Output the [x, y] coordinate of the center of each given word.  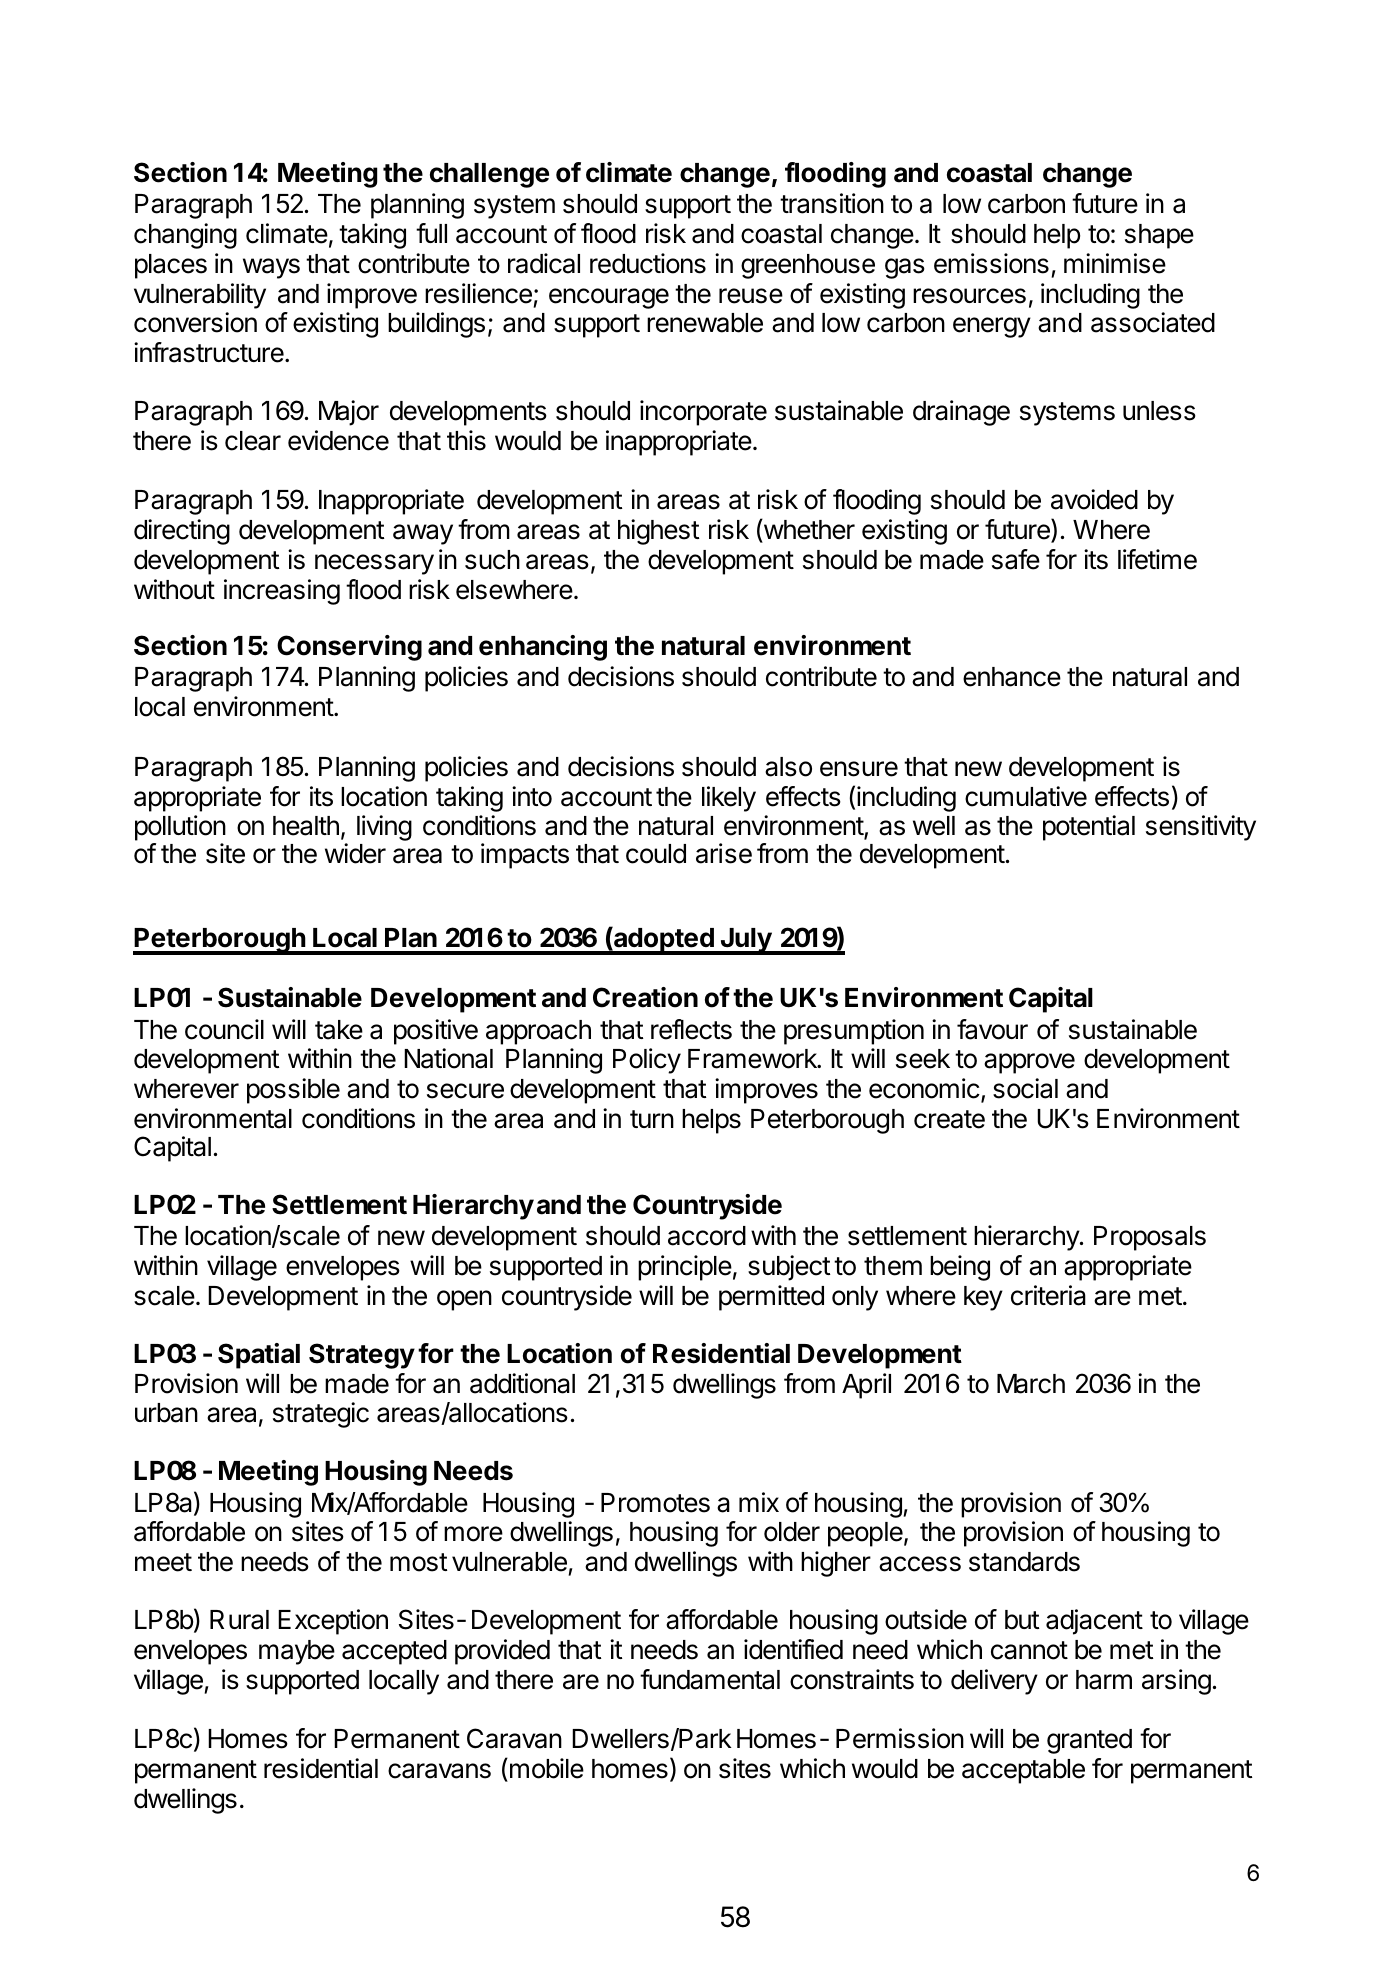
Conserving [349, 648]
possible [293, 1091]
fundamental [710, 1679]
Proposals [1150, 1238]
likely [729, 799]
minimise [1115, 263]
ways [271, 268]
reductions [648, 263]
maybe [297, 1652]
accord [707, 1236]
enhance [1012, 677]
